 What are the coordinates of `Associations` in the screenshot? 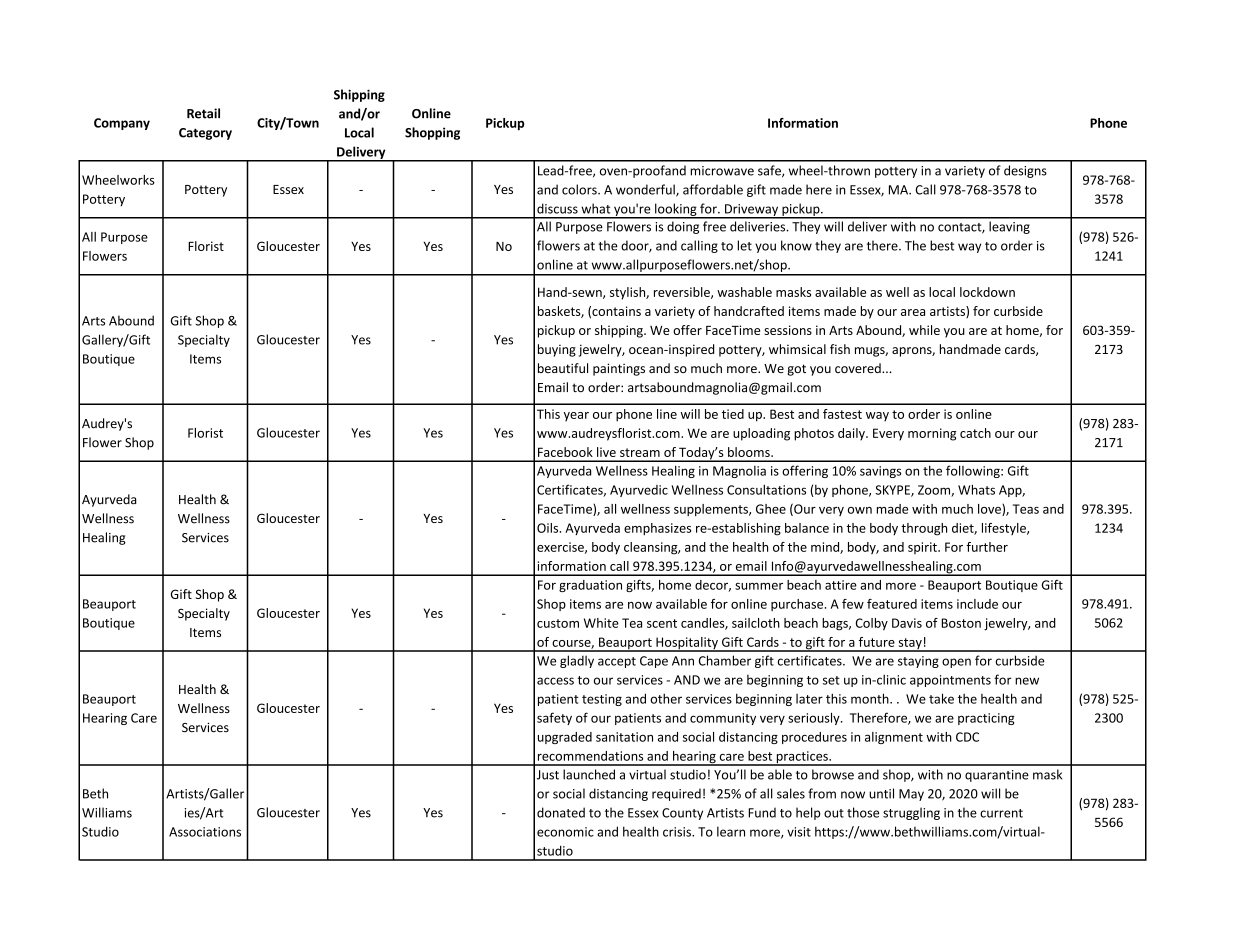 It's located at (205, 832).
